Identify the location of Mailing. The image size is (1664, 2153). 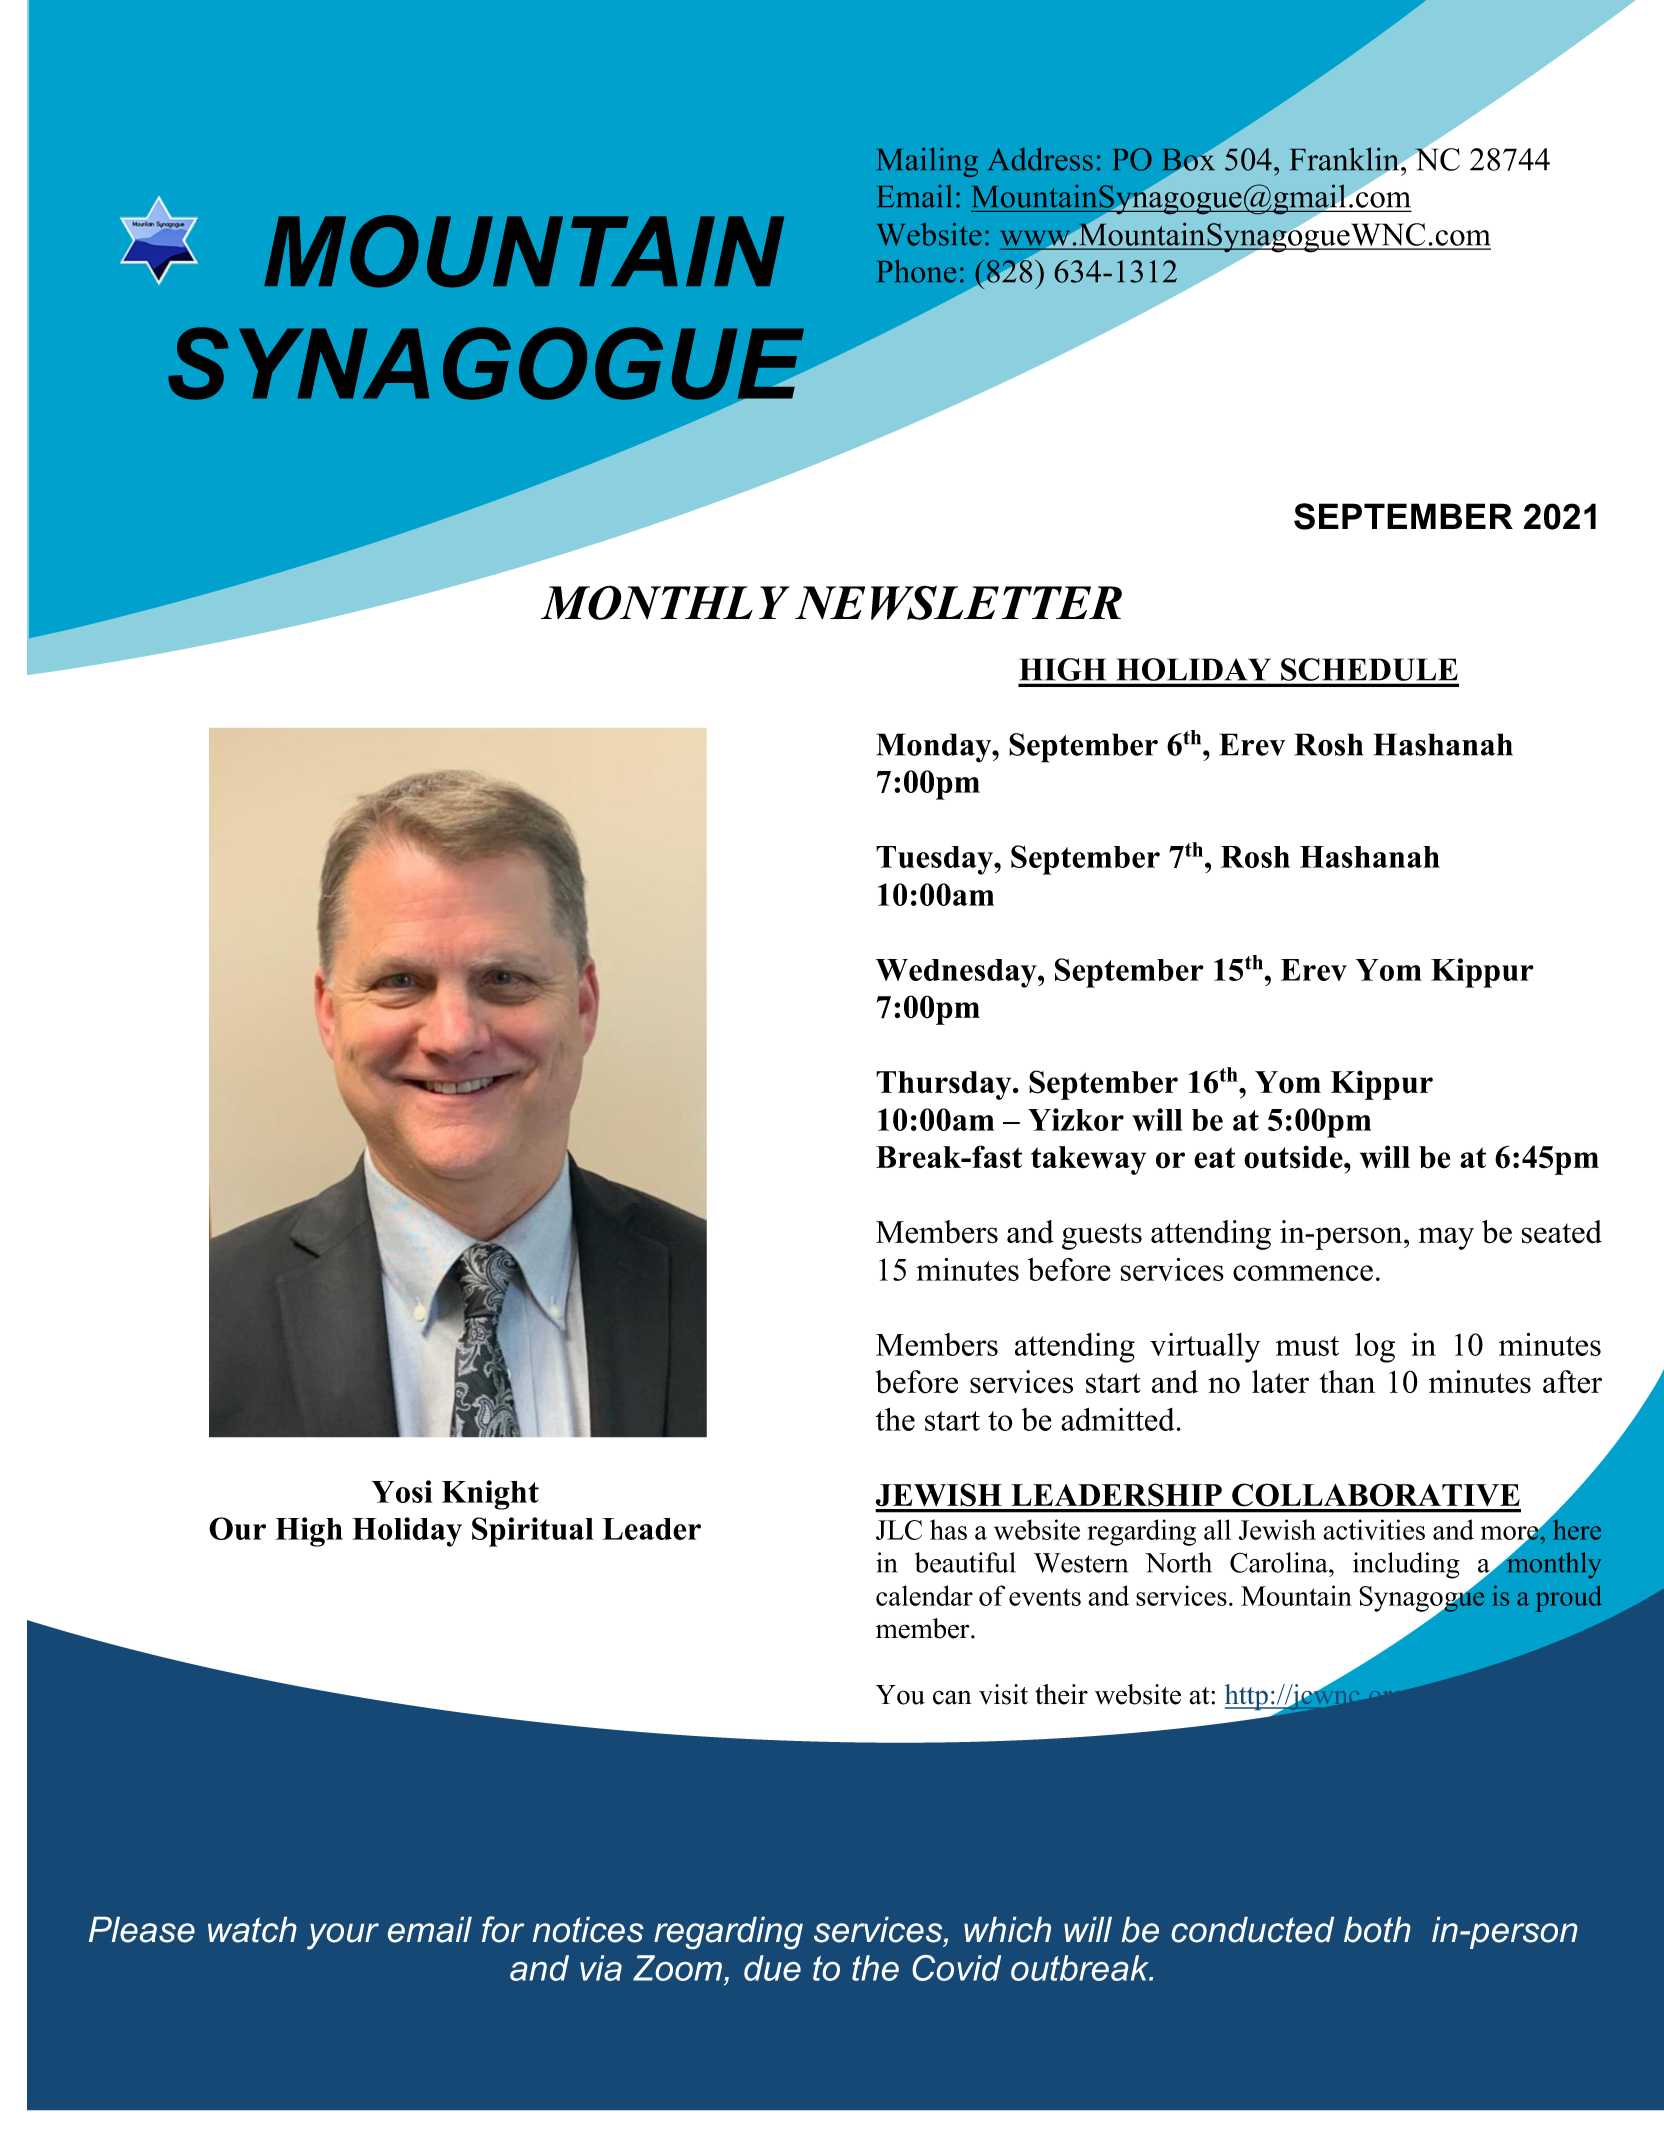
(927, 162).
